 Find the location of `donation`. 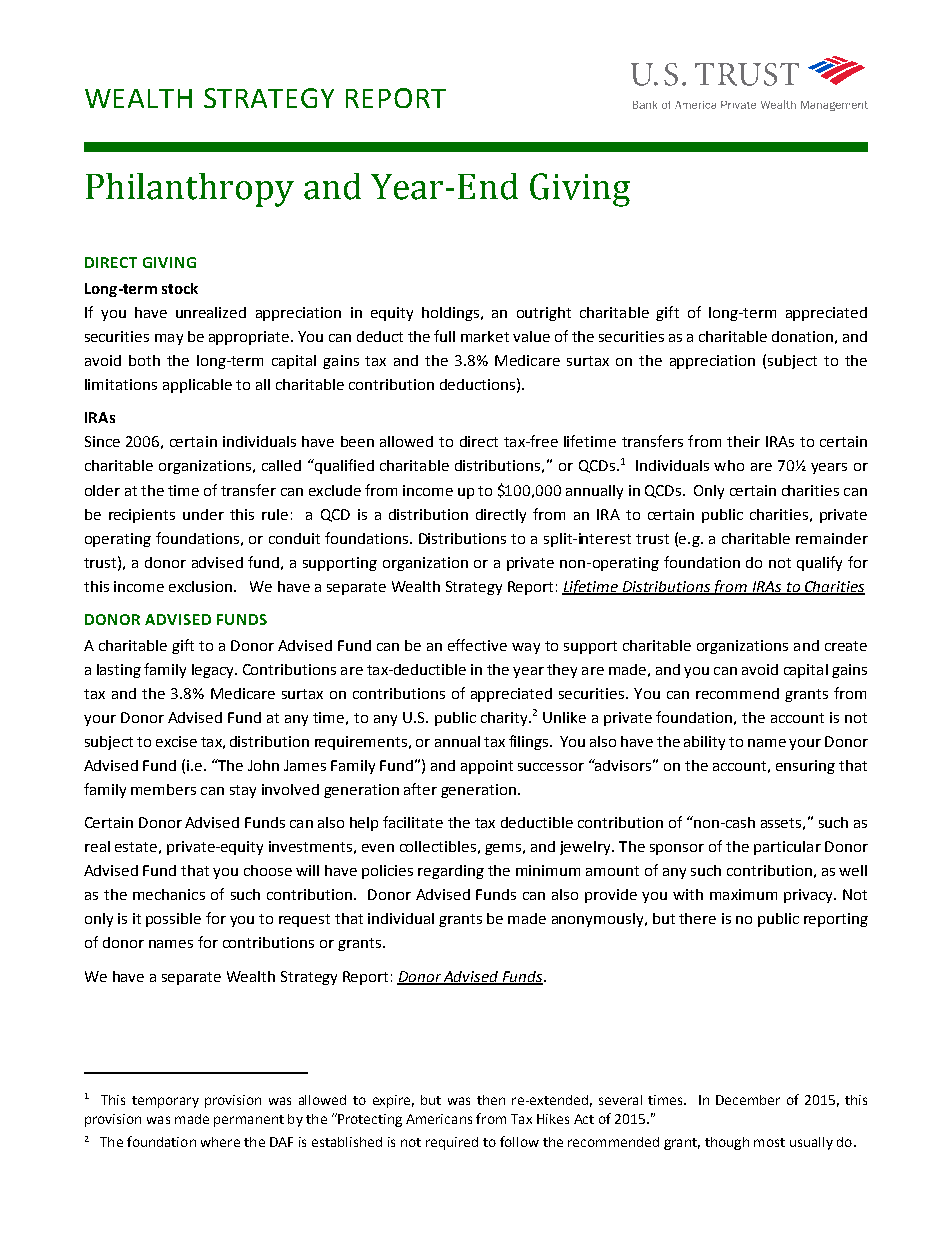

donation is located at coordinates (802, 336).
